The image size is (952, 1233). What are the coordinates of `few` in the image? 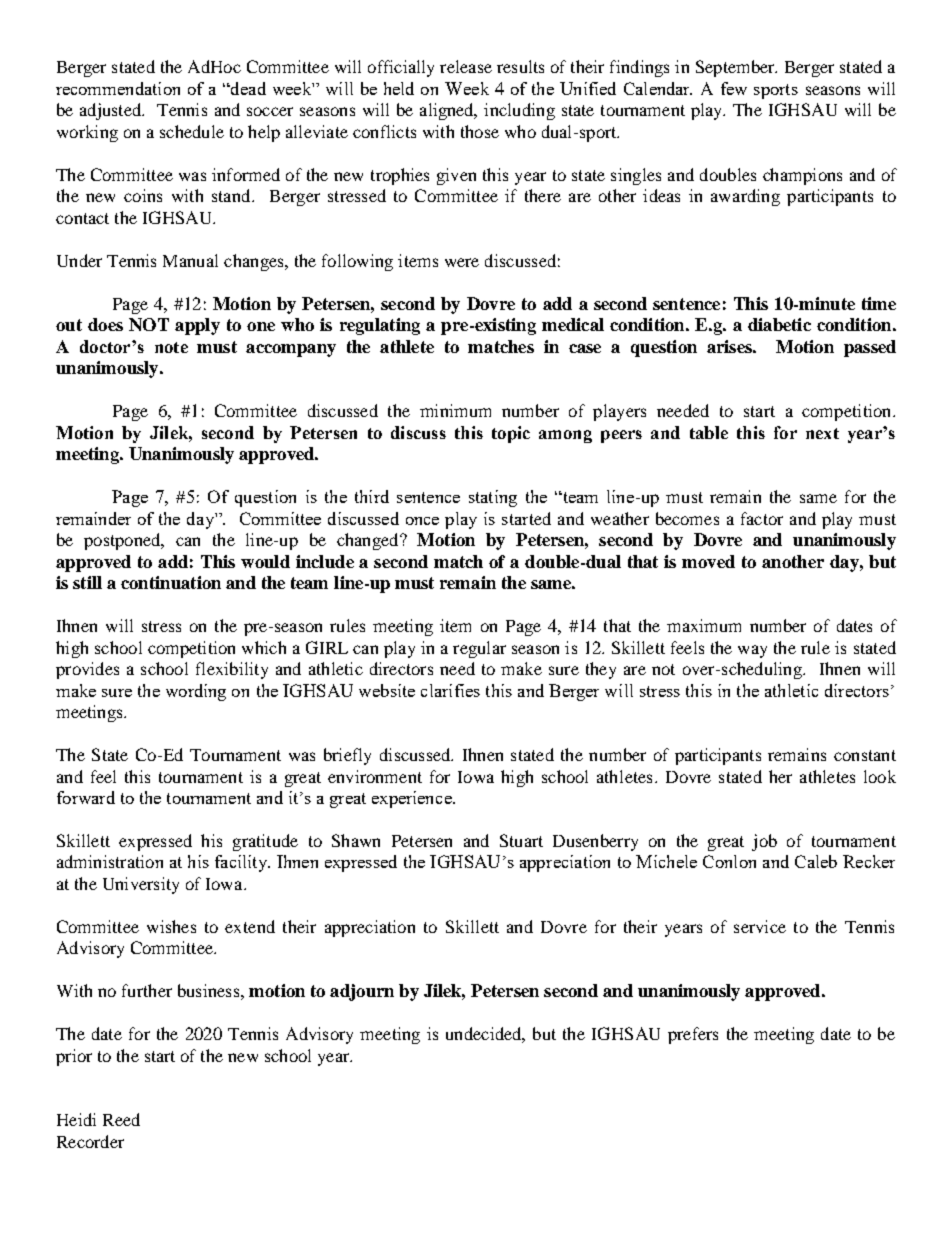 It's located at (734, 88).
